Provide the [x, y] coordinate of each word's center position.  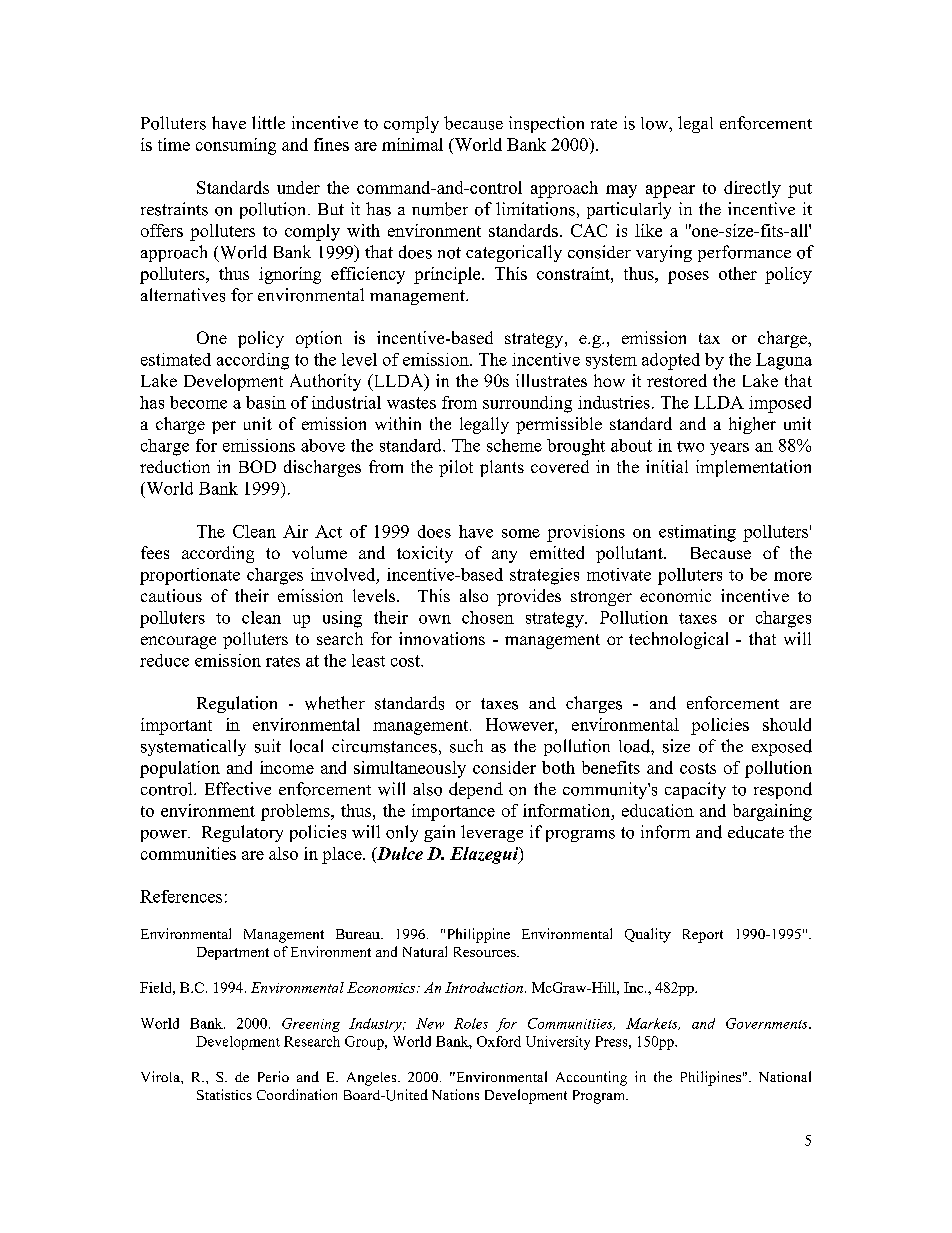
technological [678, 640]
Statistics [224, 1094]
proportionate [190, 576]
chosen [488, 617]
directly [752, 189]
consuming [236, 146]
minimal [412, 144]
